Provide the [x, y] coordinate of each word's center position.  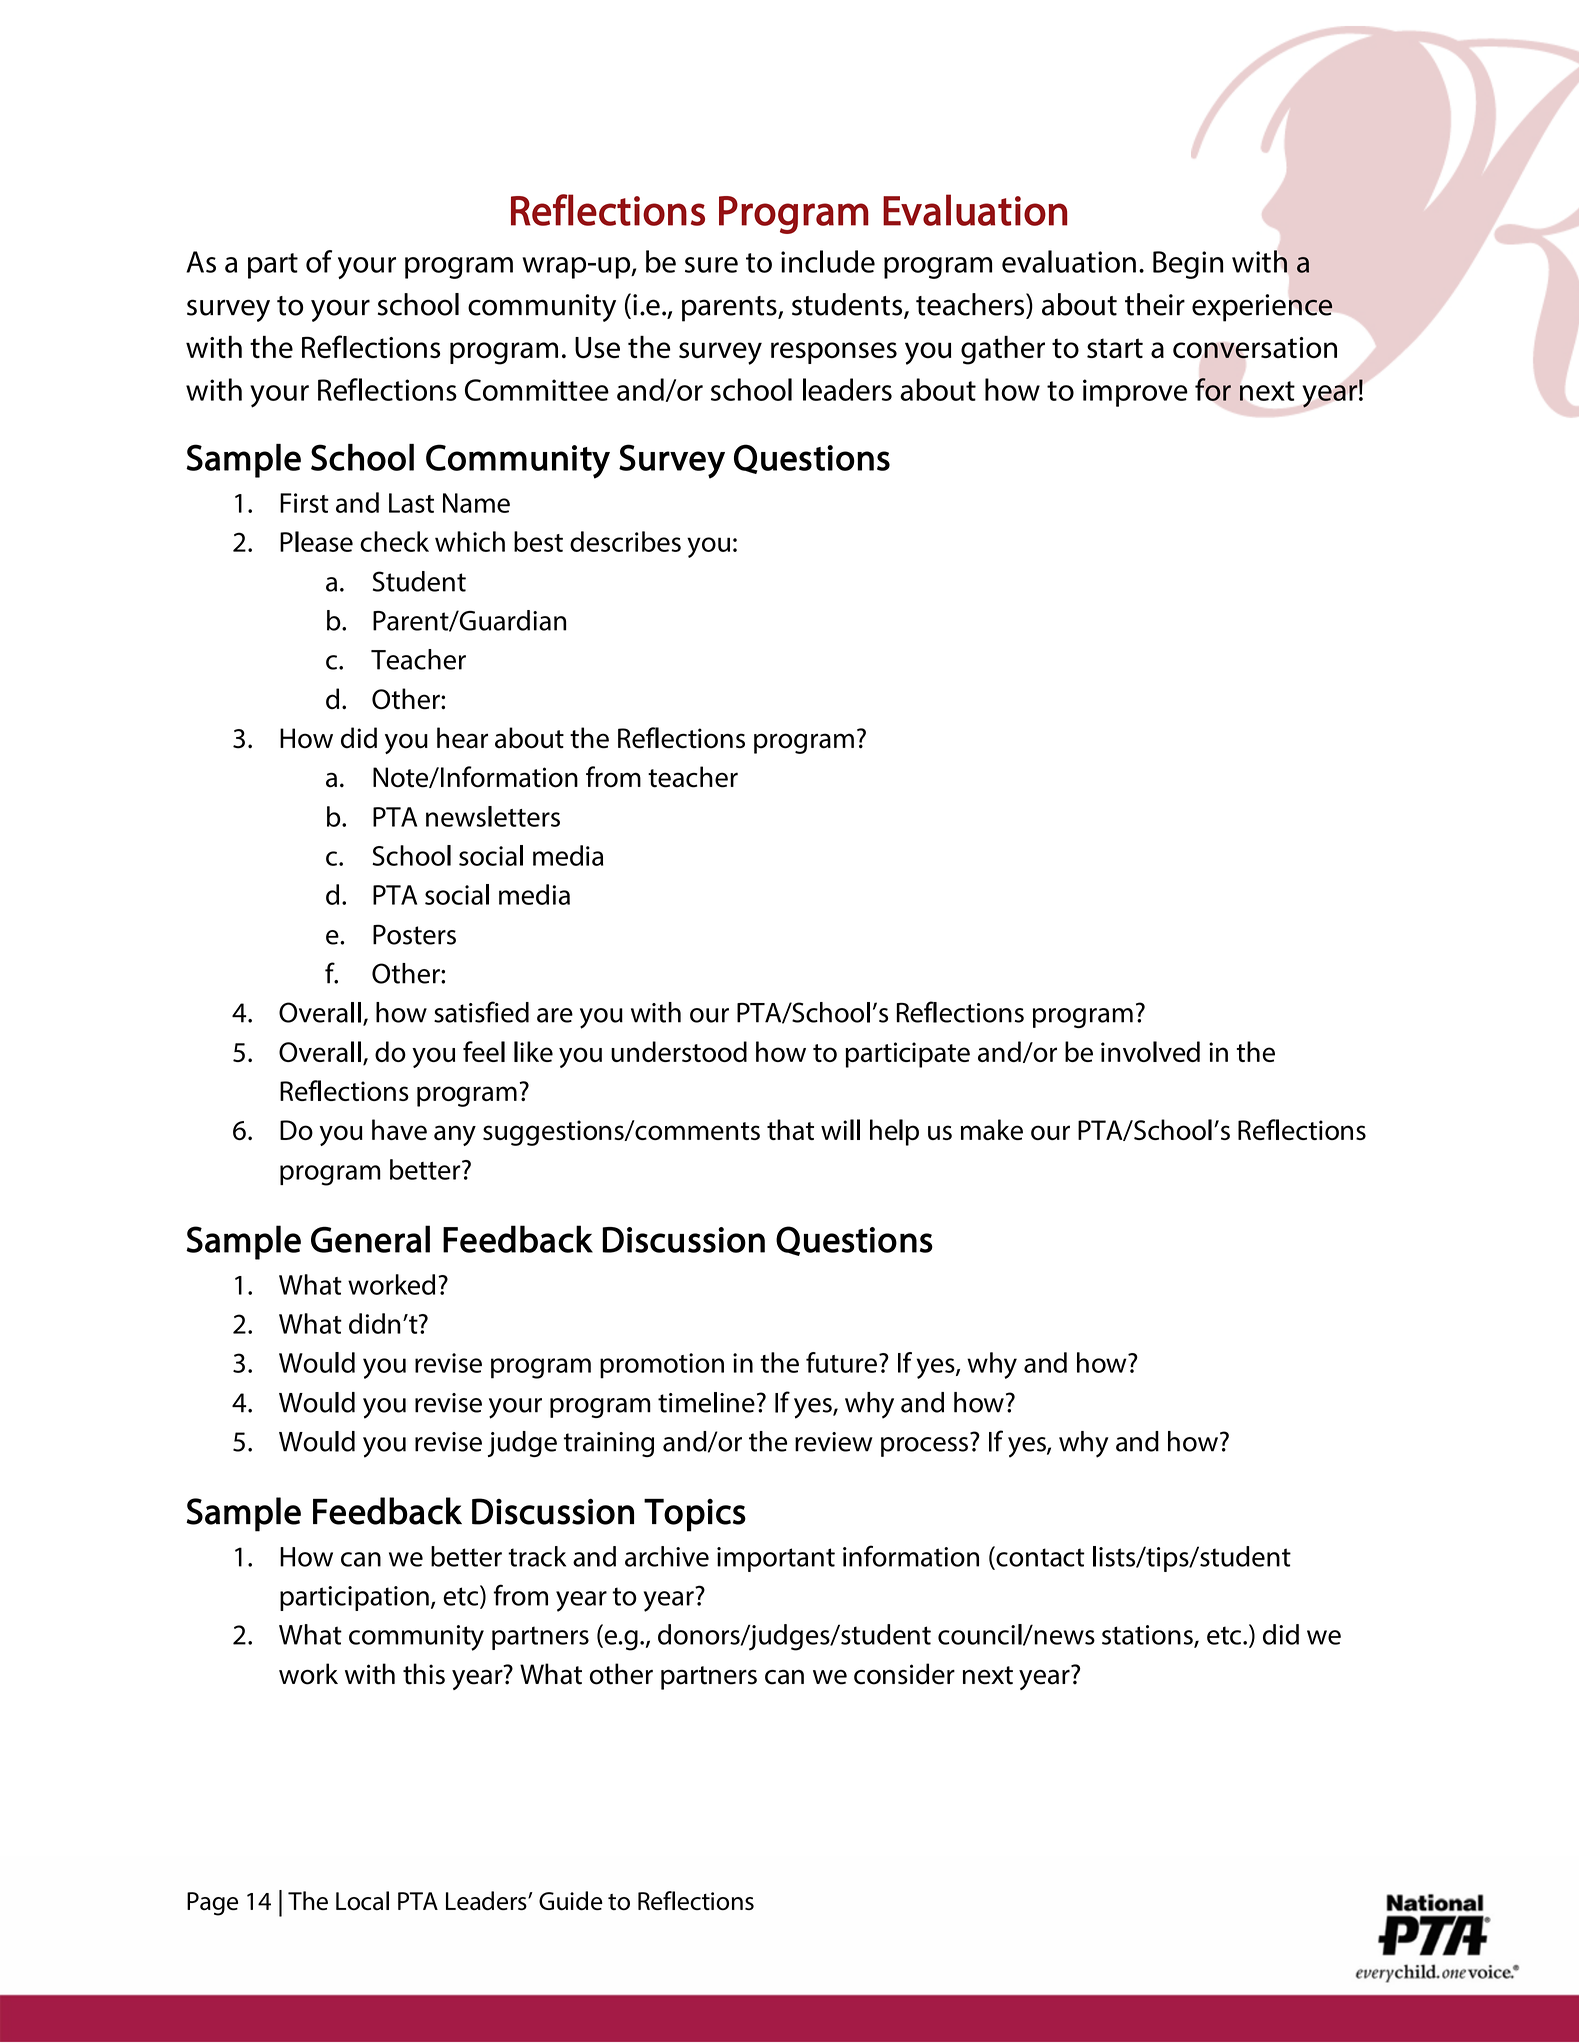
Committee [537, 390]
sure [711, 265]
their [1155, 304]
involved [1150, 1051]
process [924, 1447]
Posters [414, 934]
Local [362, 1901]
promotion [662, 1366]
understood [679, 1051]
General [370, 1239]
